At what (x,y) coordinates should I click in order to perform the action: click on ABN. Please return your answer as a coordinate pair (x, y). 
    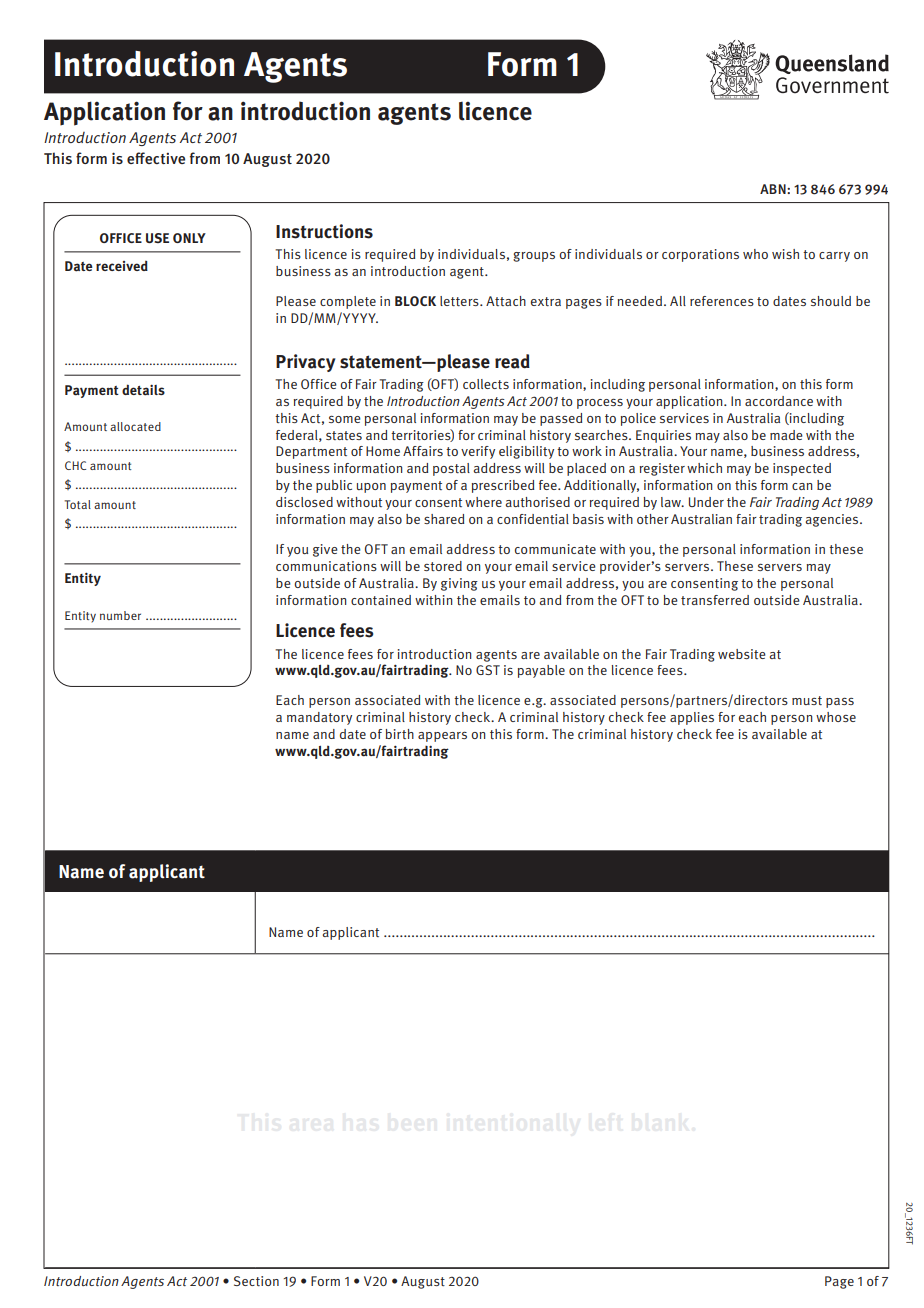
    Looking at the image, I should click on (774, 189).
